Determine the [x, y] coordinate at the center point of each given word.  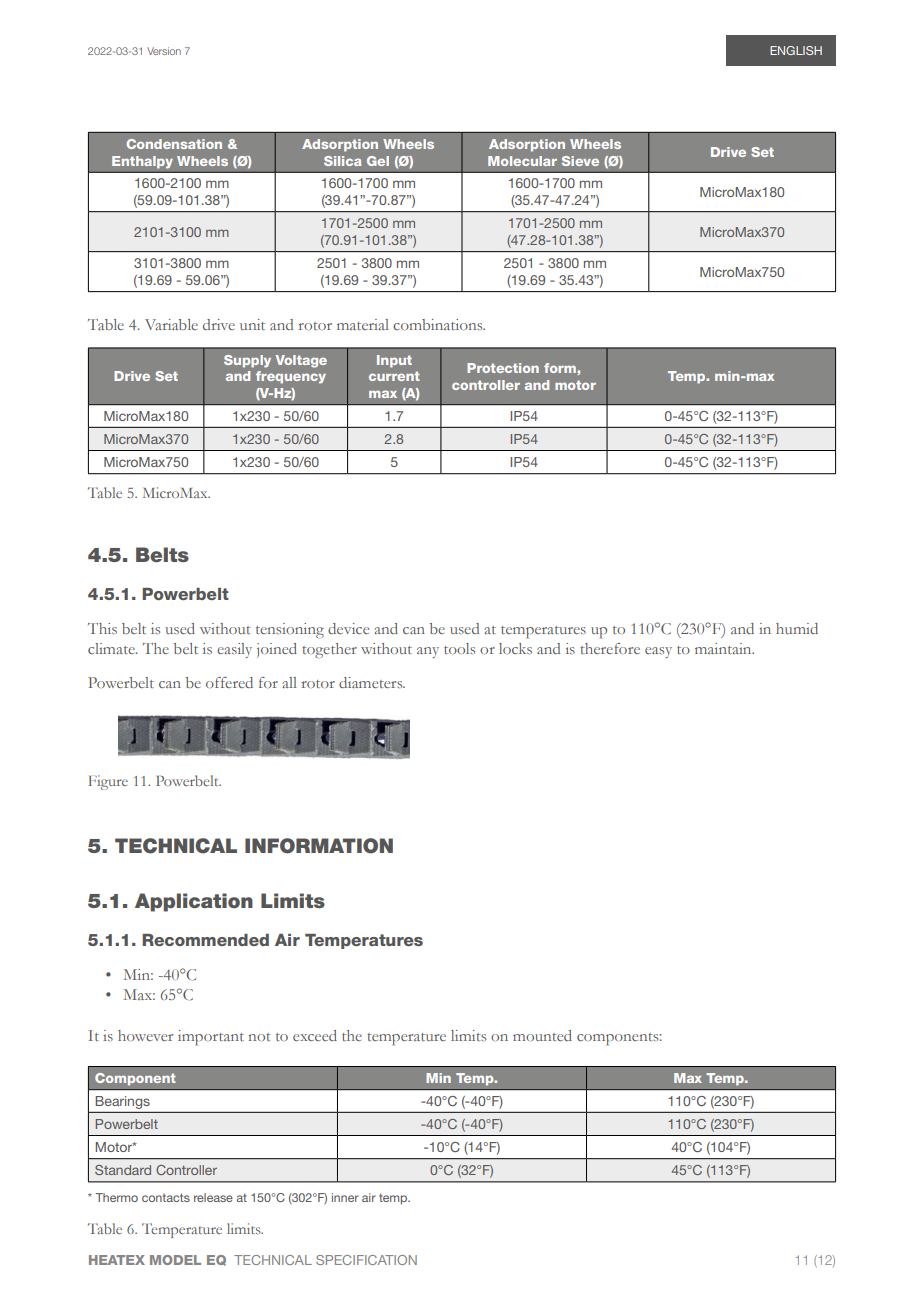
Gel [378, 161]
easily [234, 650]
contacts [166, 1197]
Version [164, 51]
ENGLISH [796, 50]
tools [459, 648]
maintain [724, 648]
